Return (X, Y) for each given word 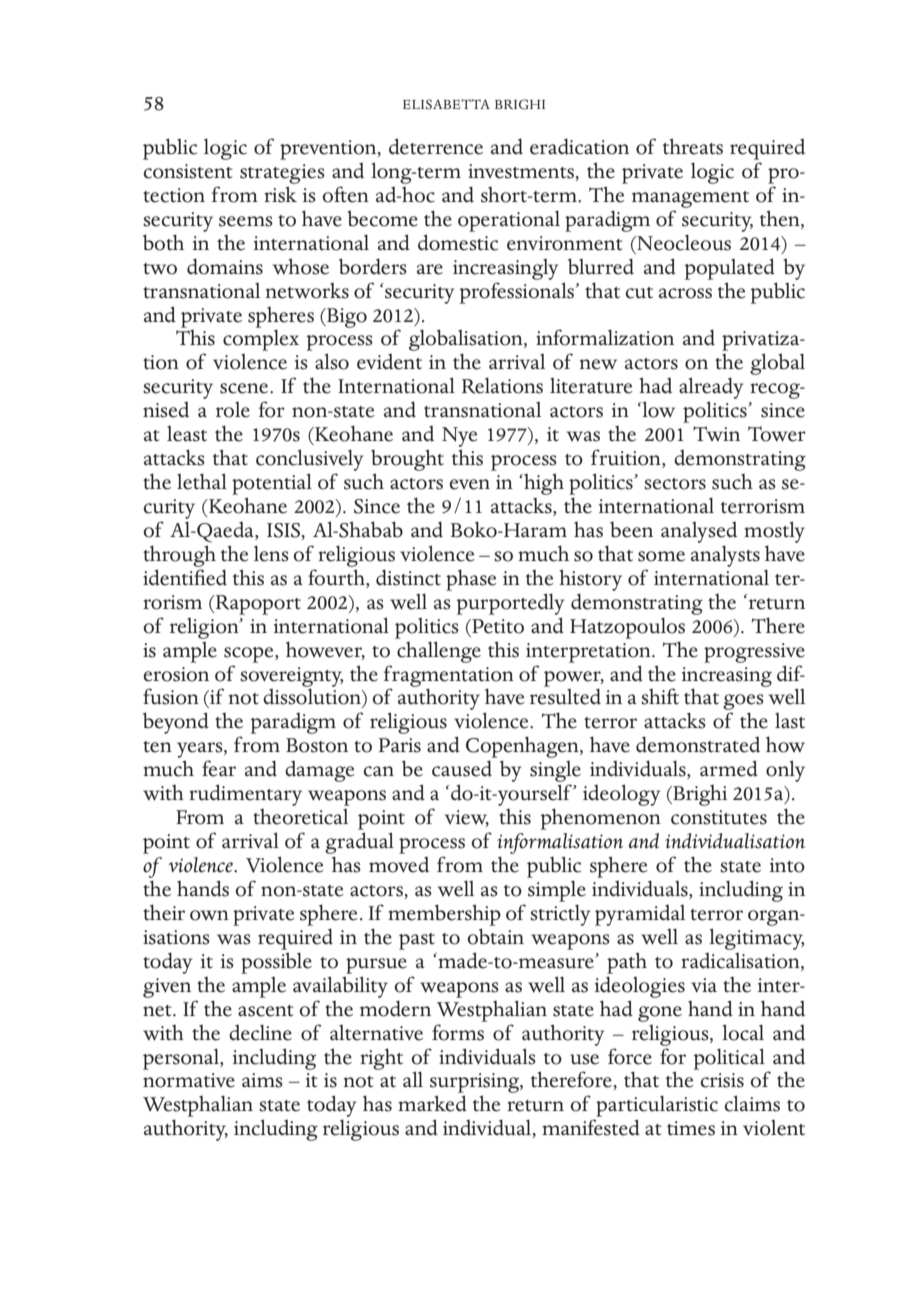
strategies (282, 174)
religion (205, 628)
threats (693, 146)
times (691, 1128)
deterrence (436, 146)
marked (432, 1103)
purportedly (511, 604)
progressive (754, 653)
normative (189, 1080)
